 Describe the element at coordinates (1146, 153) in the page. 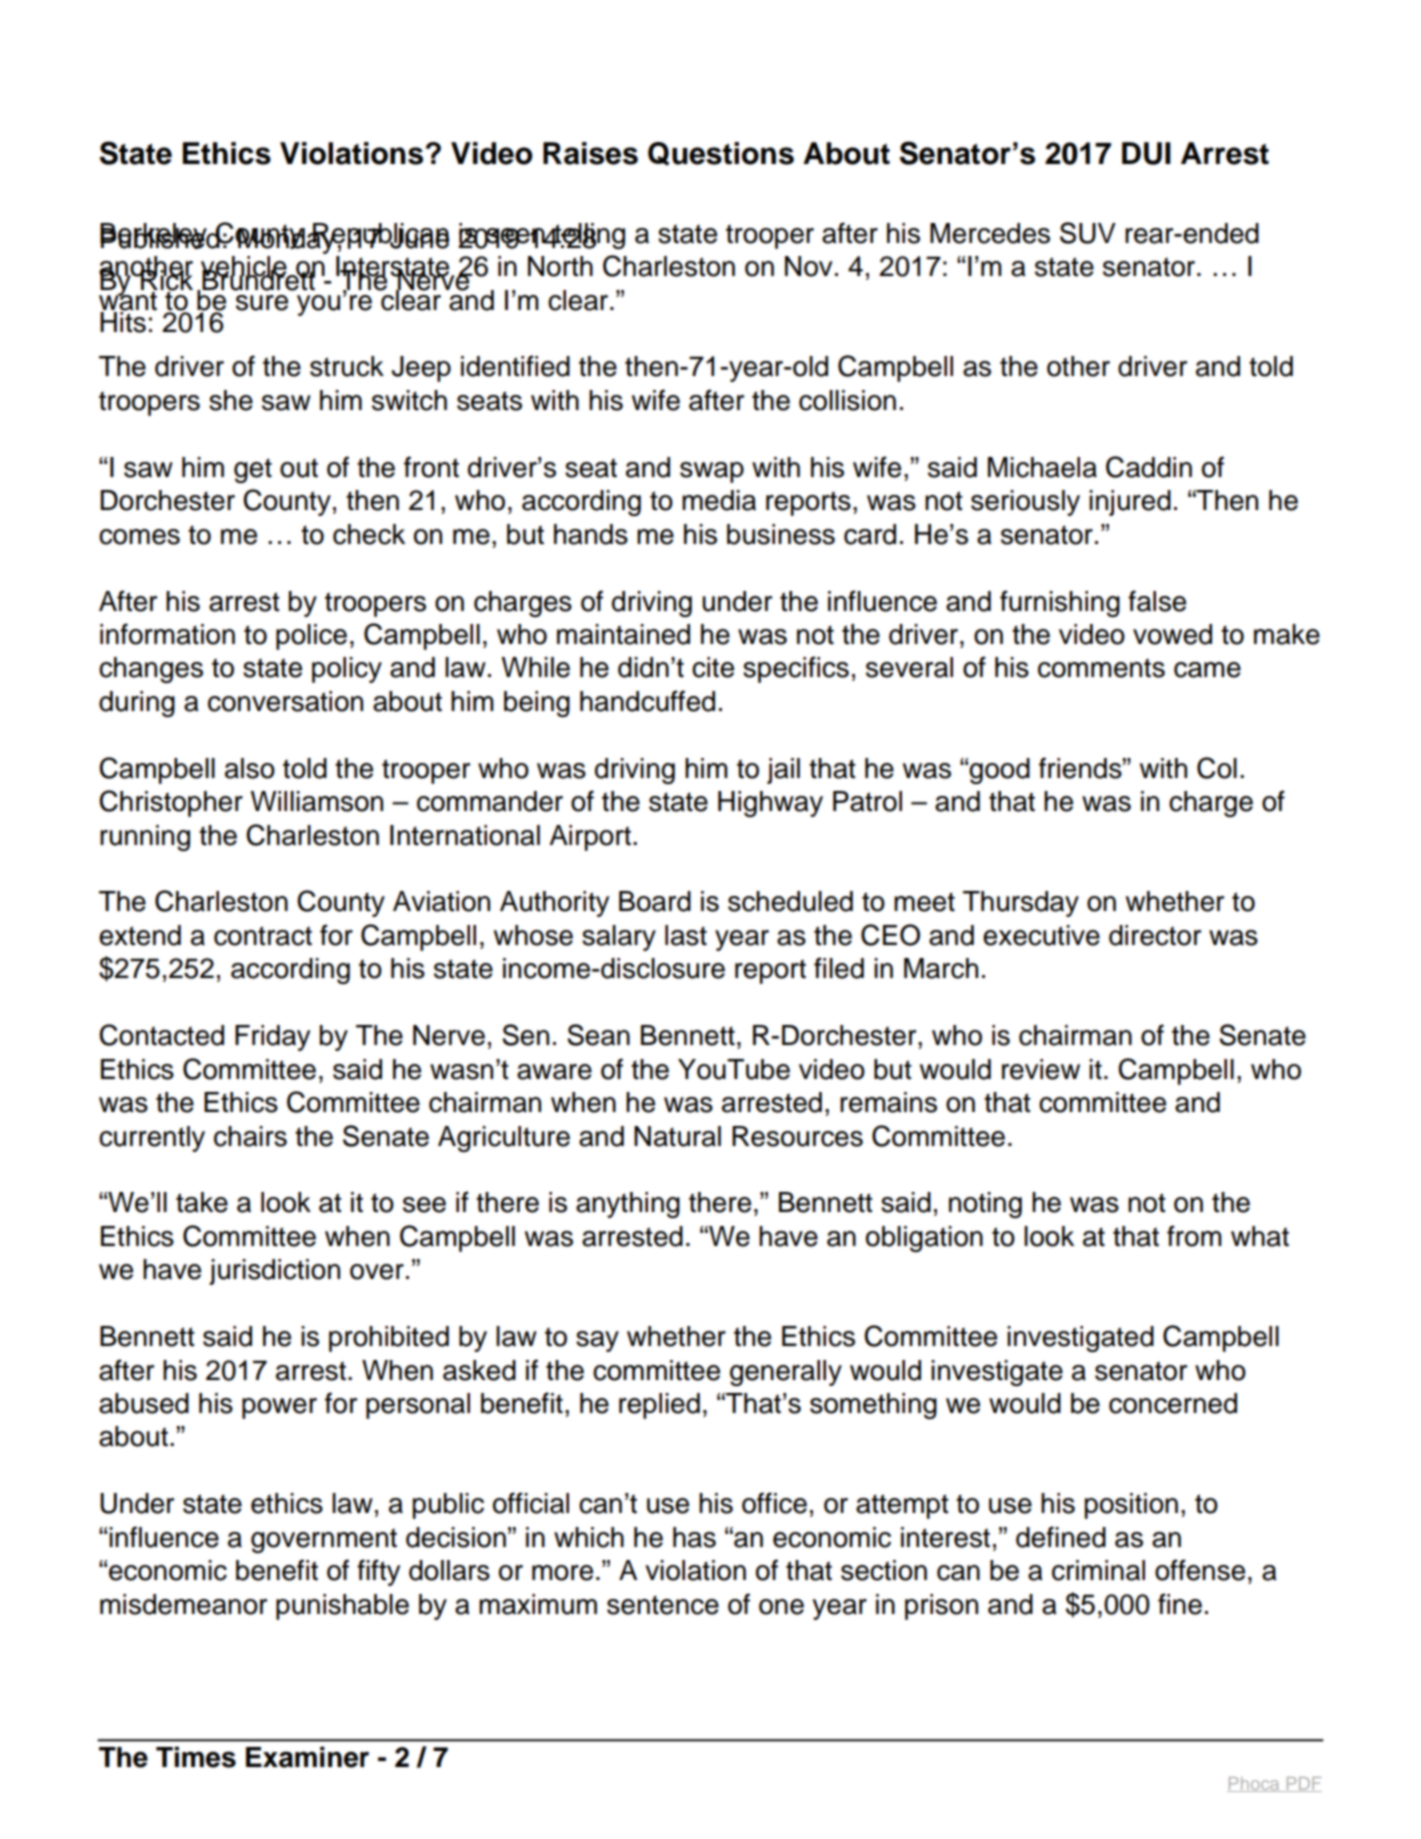

I see `DUI` at that location.
